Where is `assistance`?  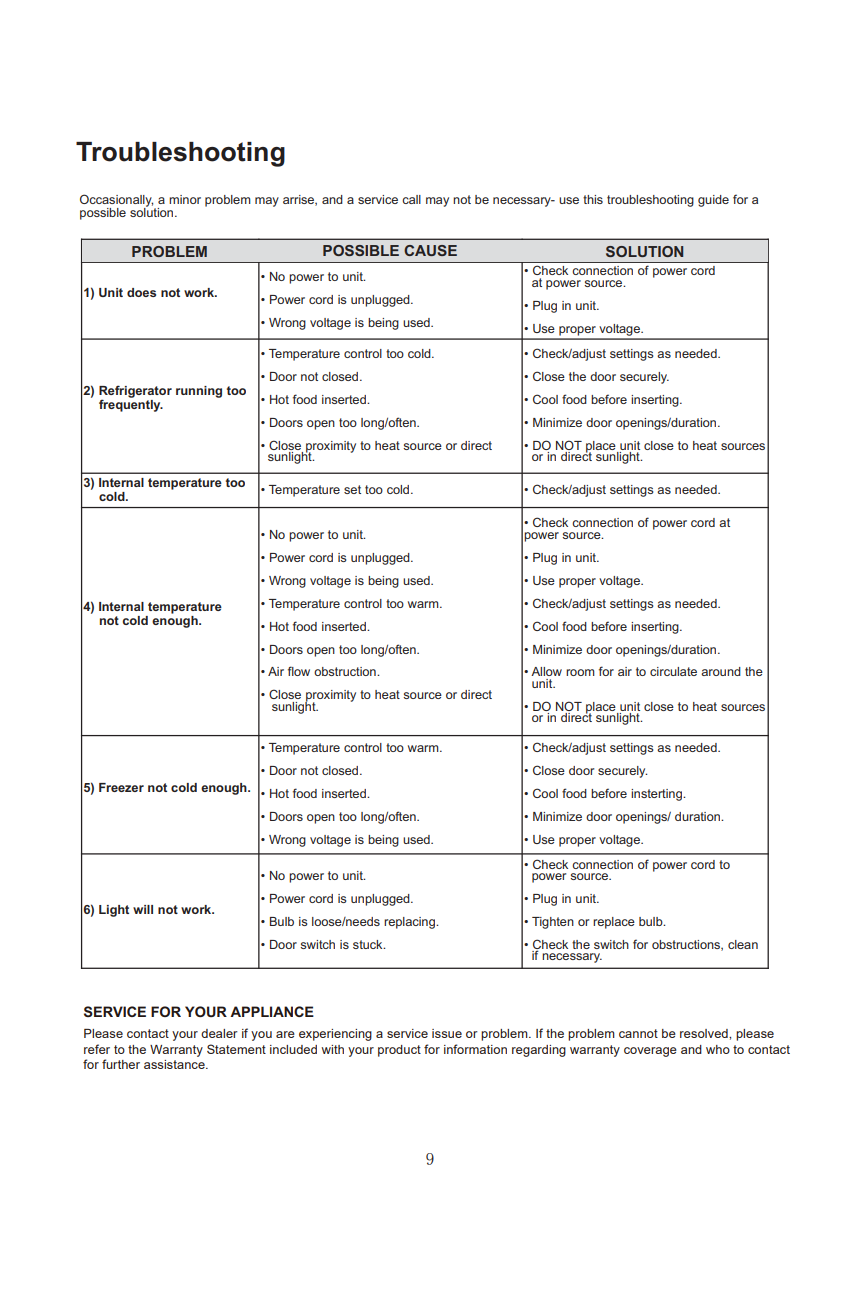
assistance is located at coordinates (175, 1064).
